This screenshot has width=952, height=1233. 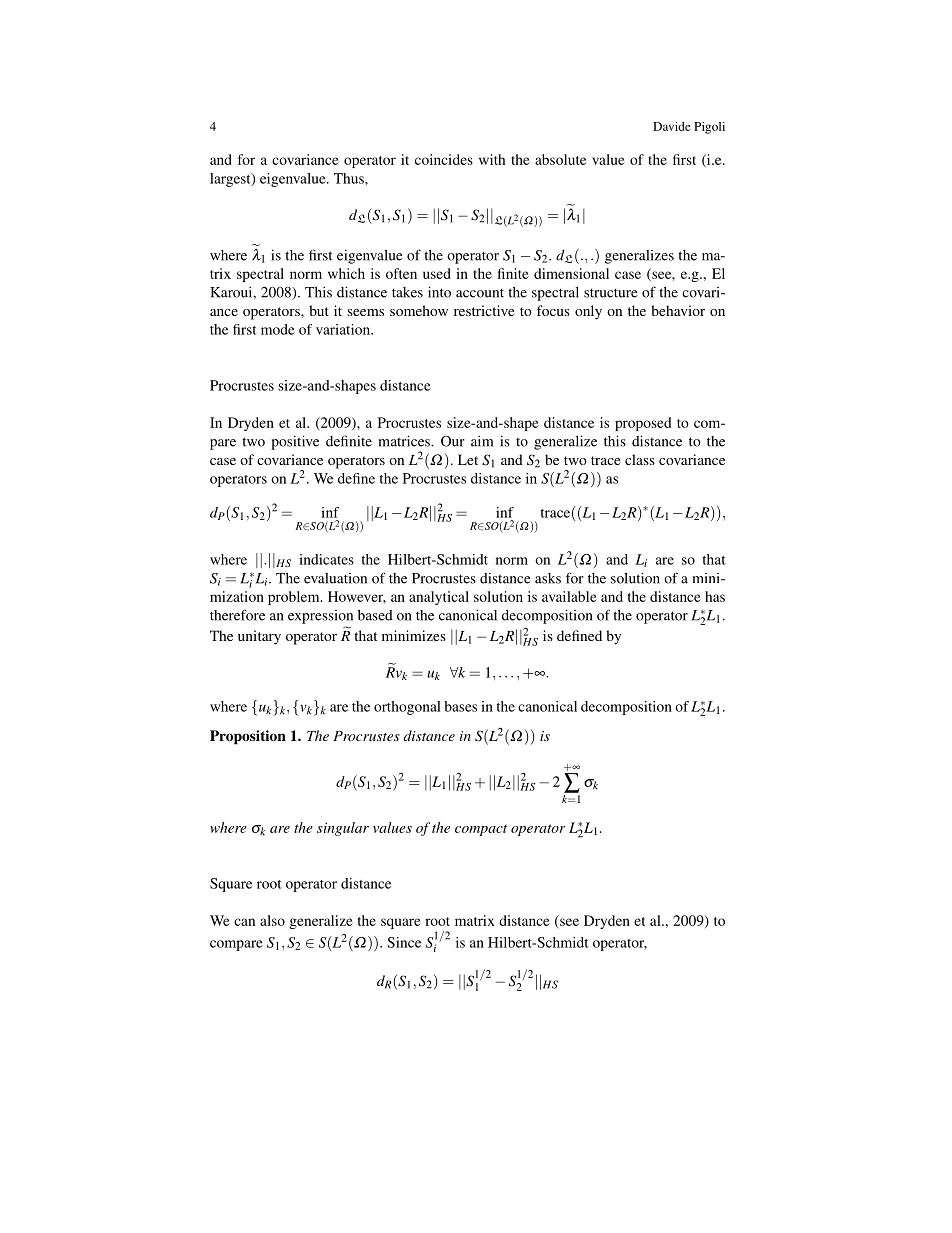 What do you see at coordinates (492, 159) in the screenshot?
I see `with` at bounding box center [492, 159].
